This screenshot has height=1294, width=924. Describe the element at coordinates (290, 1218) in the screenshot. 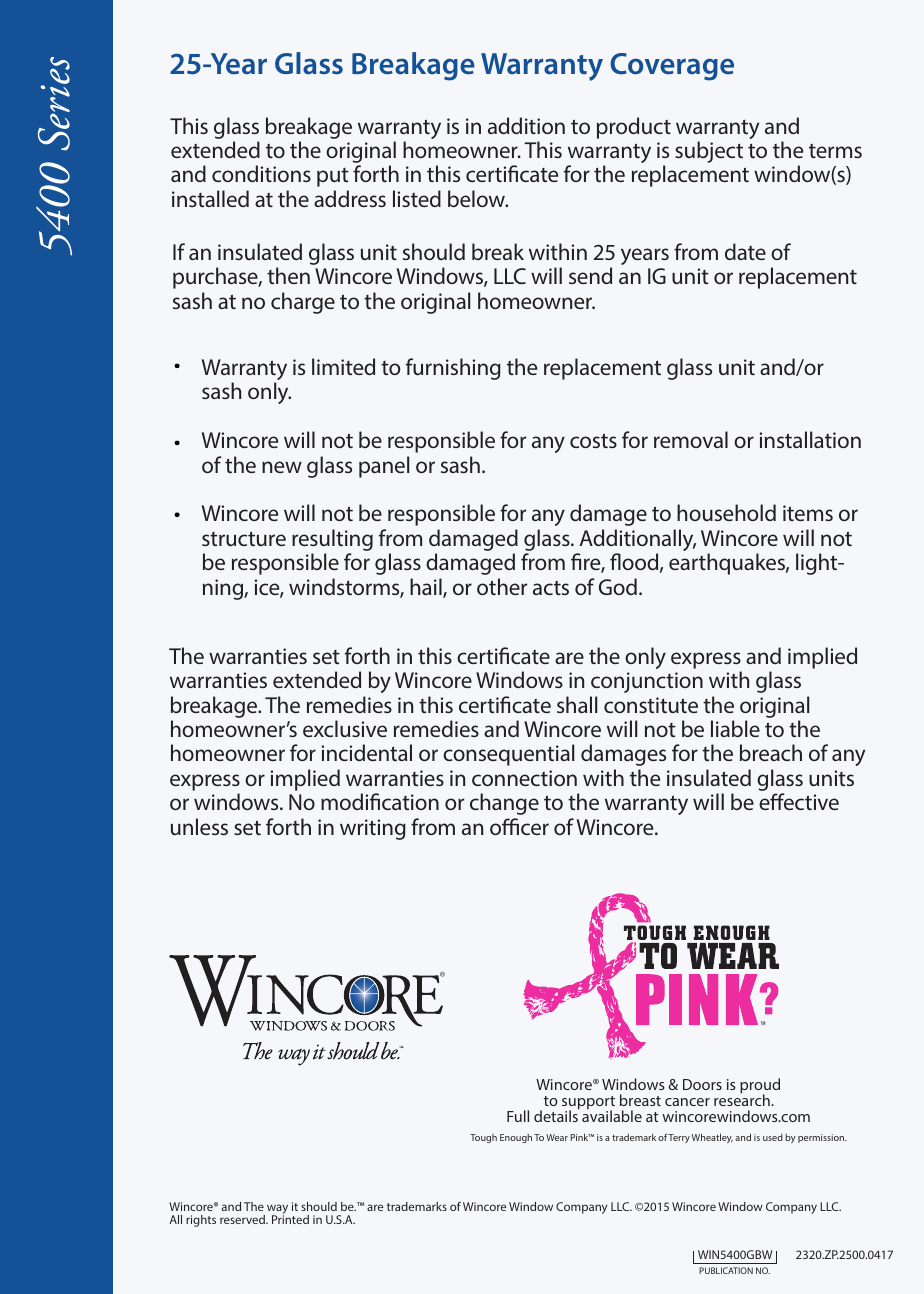

I see `Printed` at that location.
